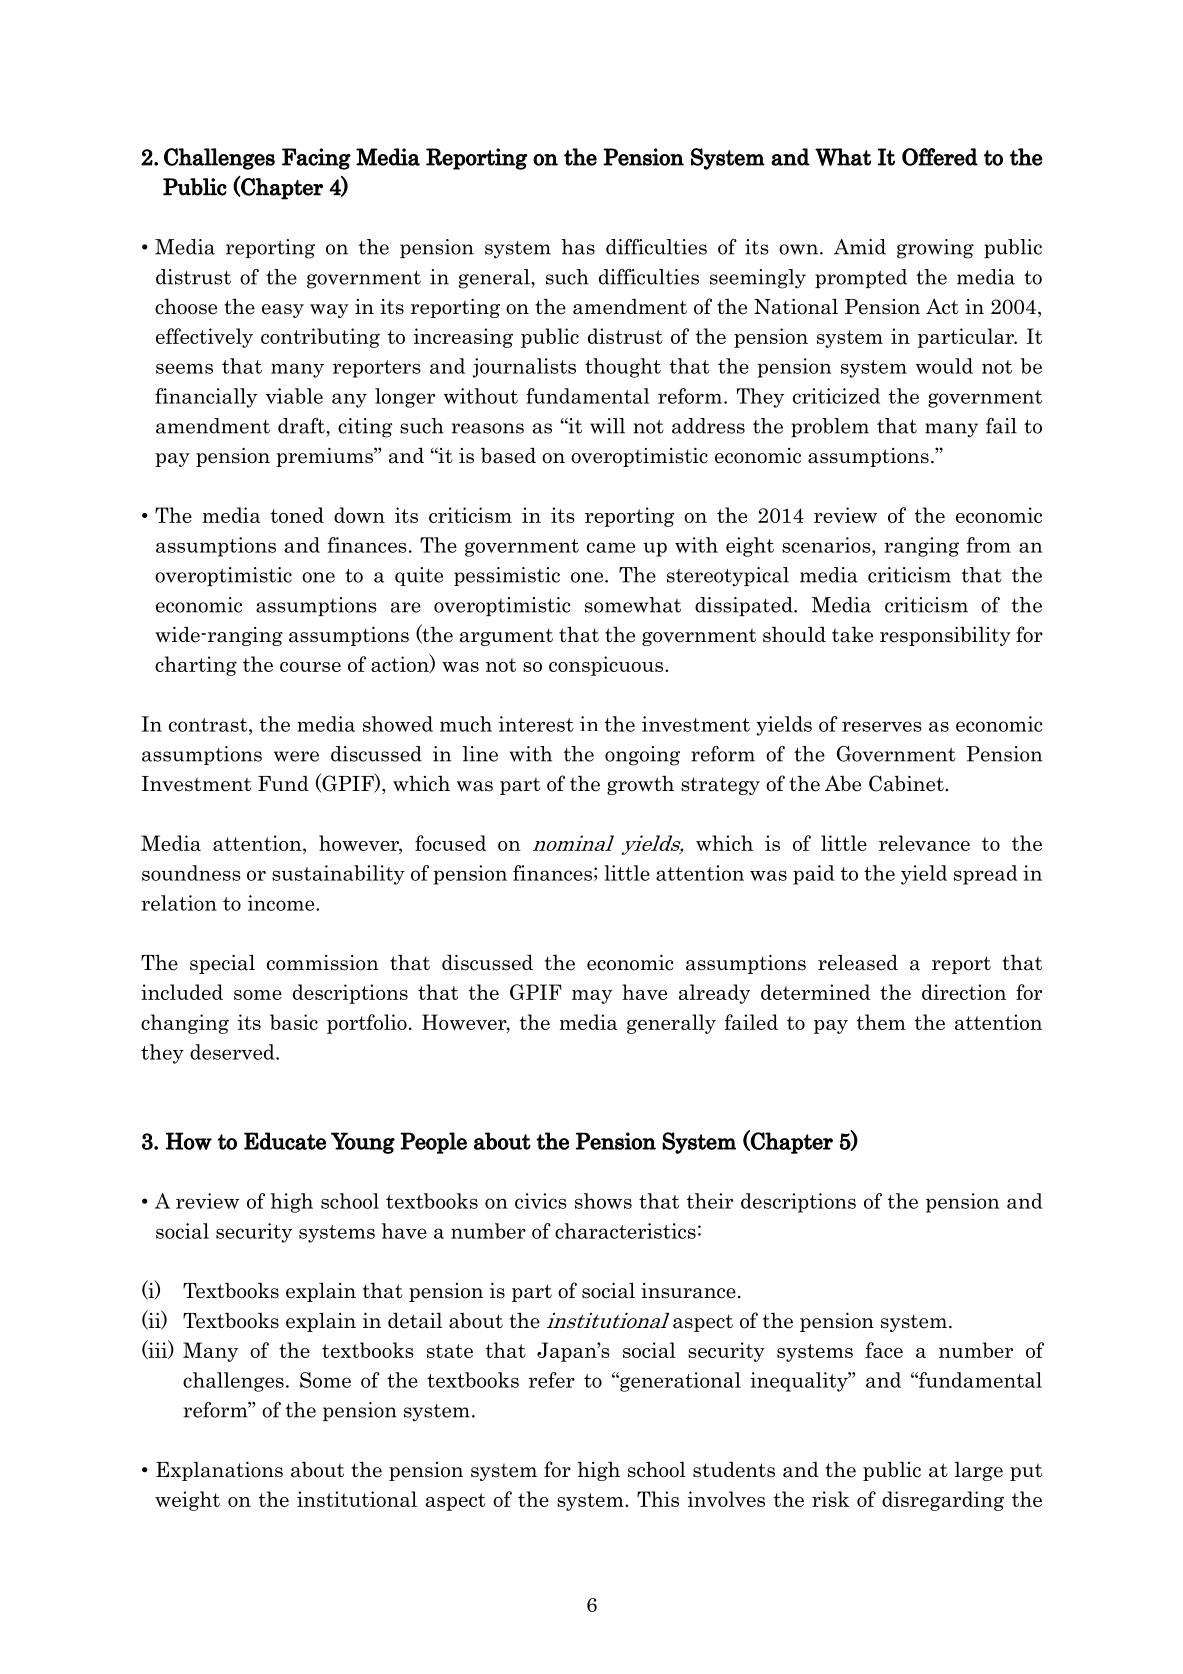 This screenshot has height=1674, width=1183. What do you see at coordinates (578, 247) in the screenshot?
I see `has` at bounding box center [578, 247].
